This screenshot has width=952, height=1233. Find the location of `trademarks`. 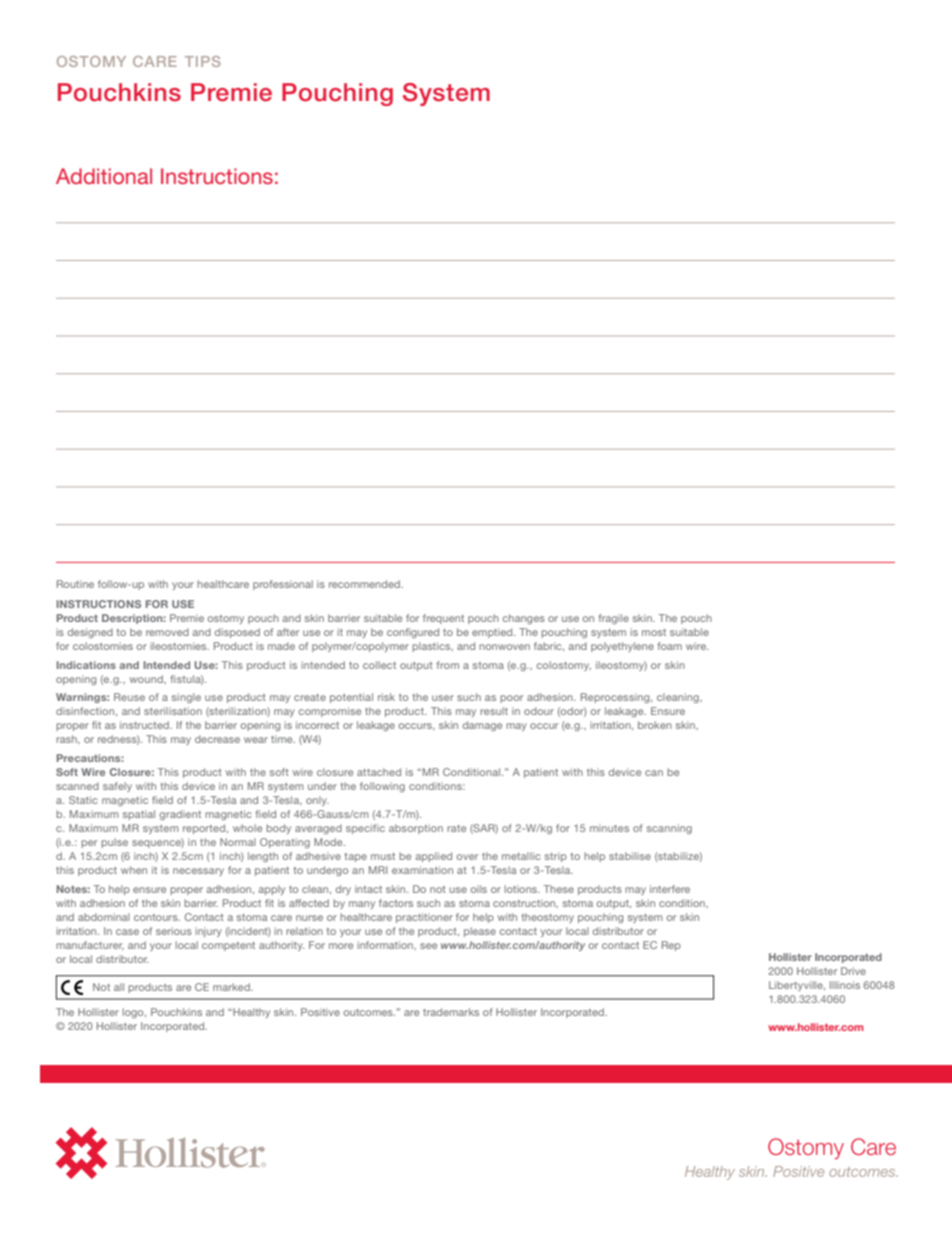

trademarks is located at coordinates (451, 1012).
